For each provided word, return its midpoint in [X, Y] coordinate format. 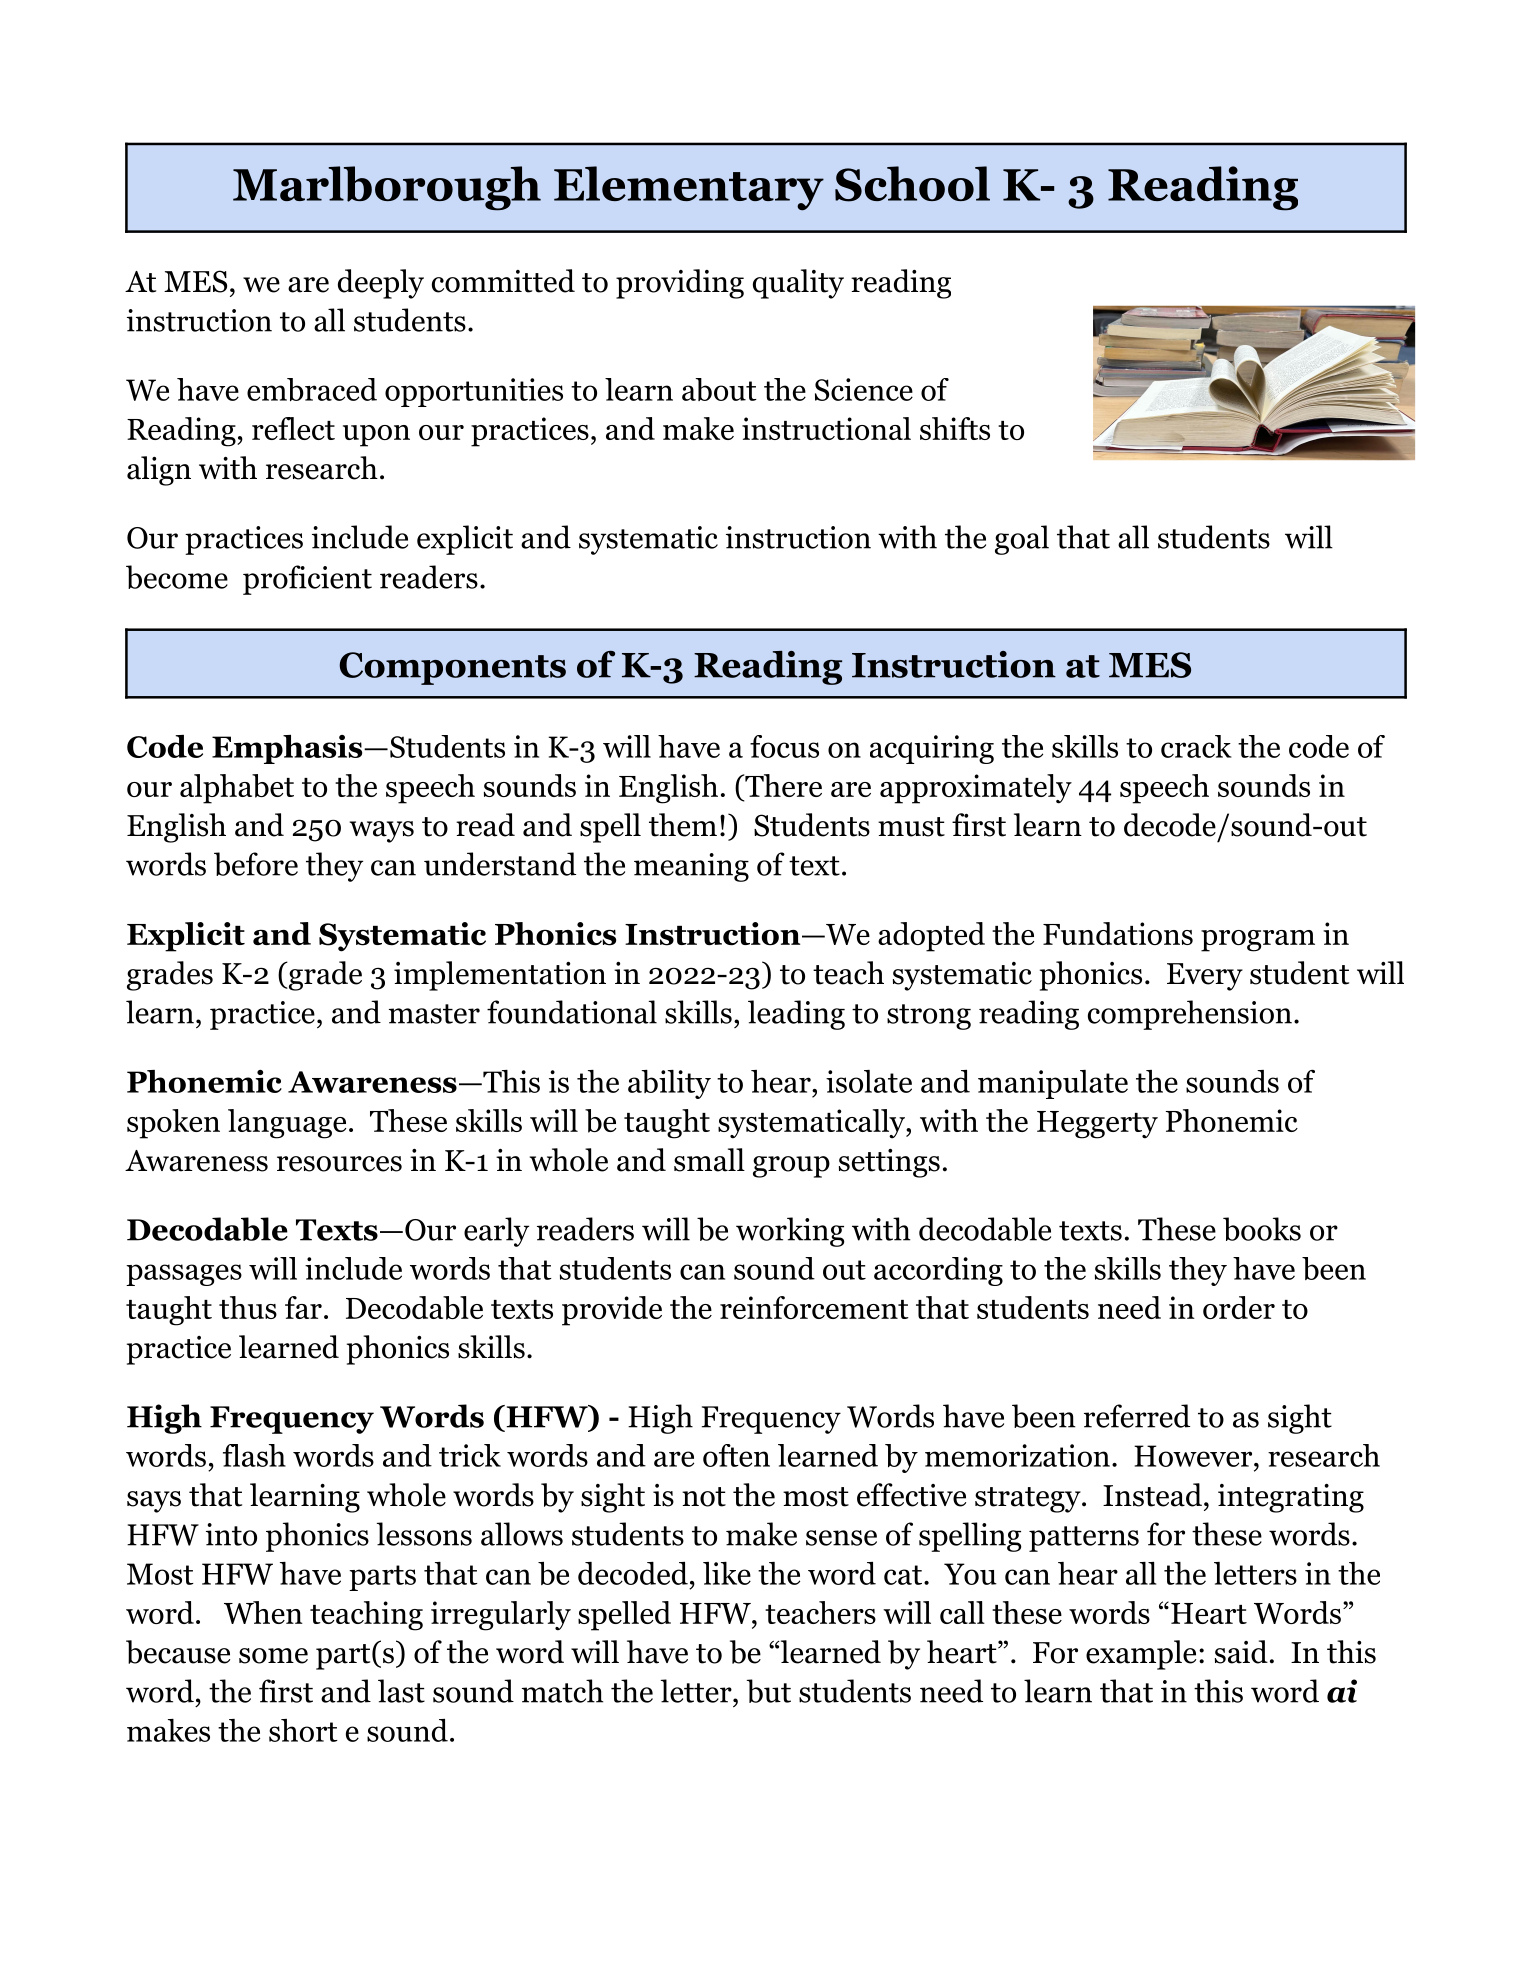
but [768, 1691]
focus [784, 746]
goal [1022, 540]
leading [796, 1015]
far [303, 1307]
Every [1205, 977]
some [273, 1656]
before [256, 864]
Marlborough [387, 188]
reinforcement [814, 1307]
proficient [307, 580]
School [912, 184]
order [1239, 1307]
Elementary [689, 188]
